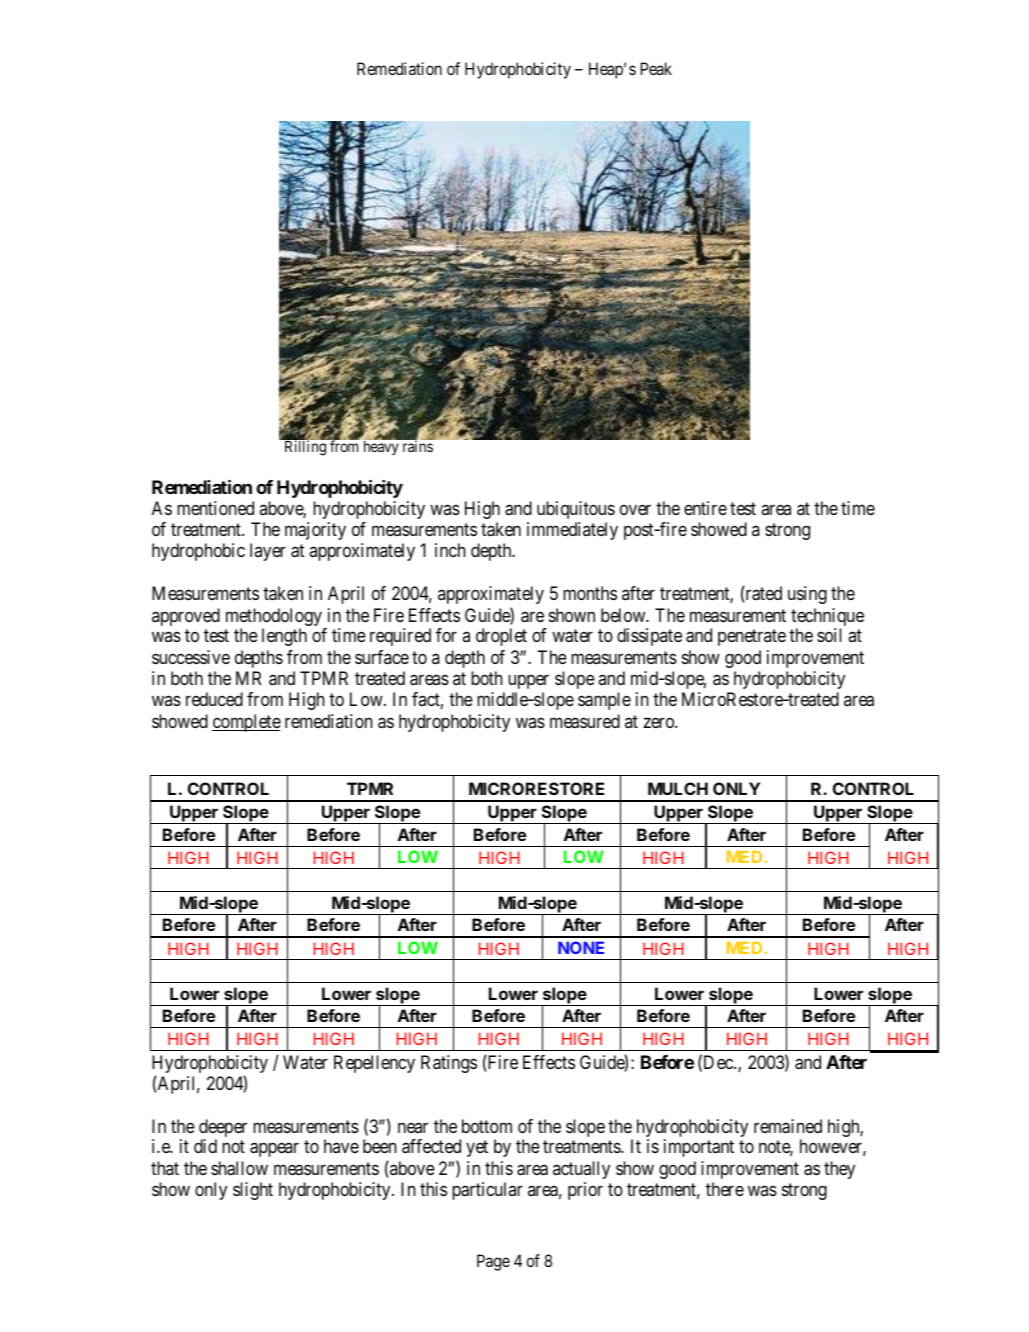 The image size is (1029, 1332). What do you see at coordinates (581, 947) in the document?
I see `NONE` at bounding box center [581, 947].
